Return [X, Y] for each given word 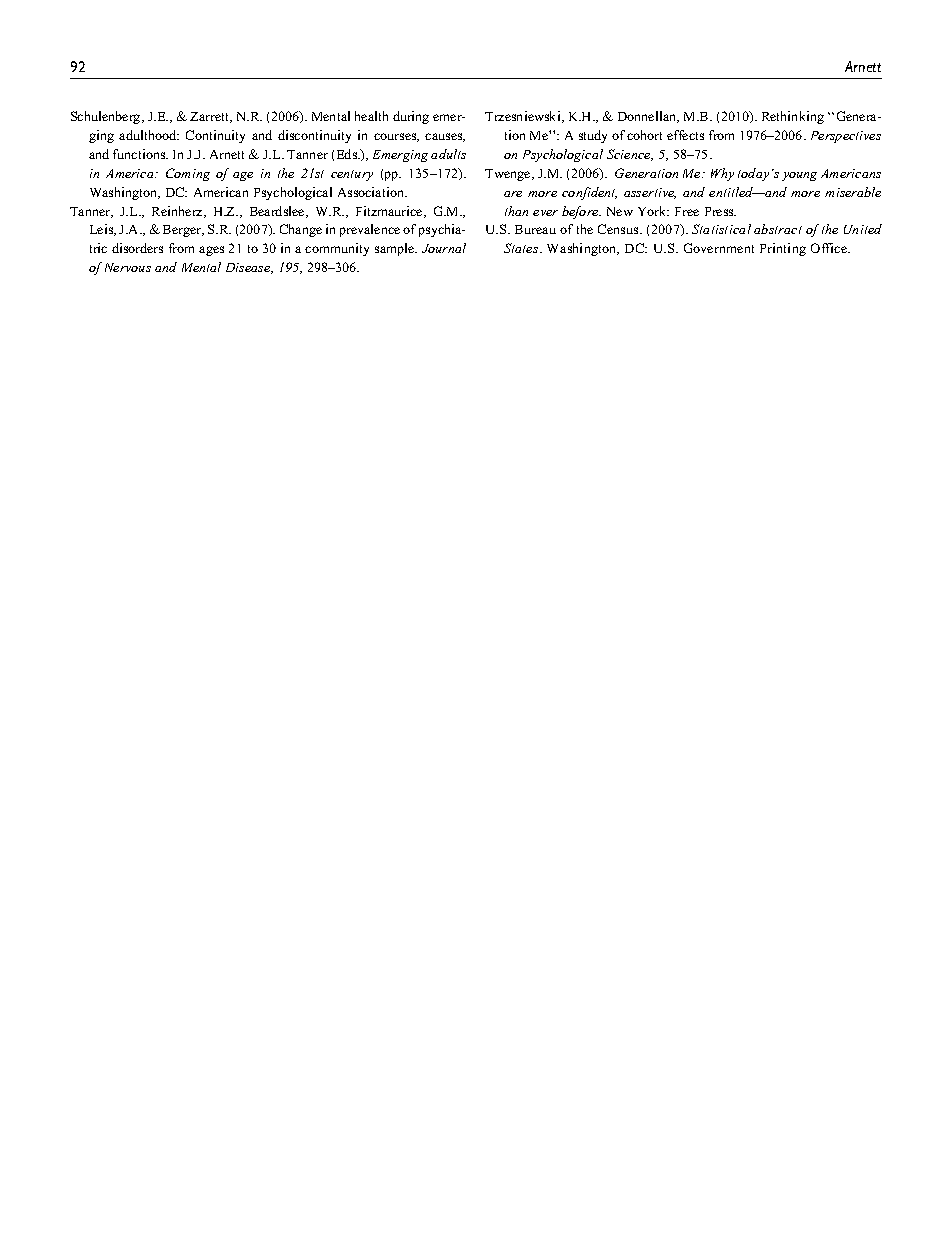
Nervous [128, 267]
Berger [183, 231]
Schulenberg [107, 117]
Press [720, 211]
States [522, 248]
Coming [188, 174]
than [516, 211]
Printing [783, 249]
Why [722, 174]
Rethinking [793, 117]
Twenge [509, 175]
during [411, 117]
